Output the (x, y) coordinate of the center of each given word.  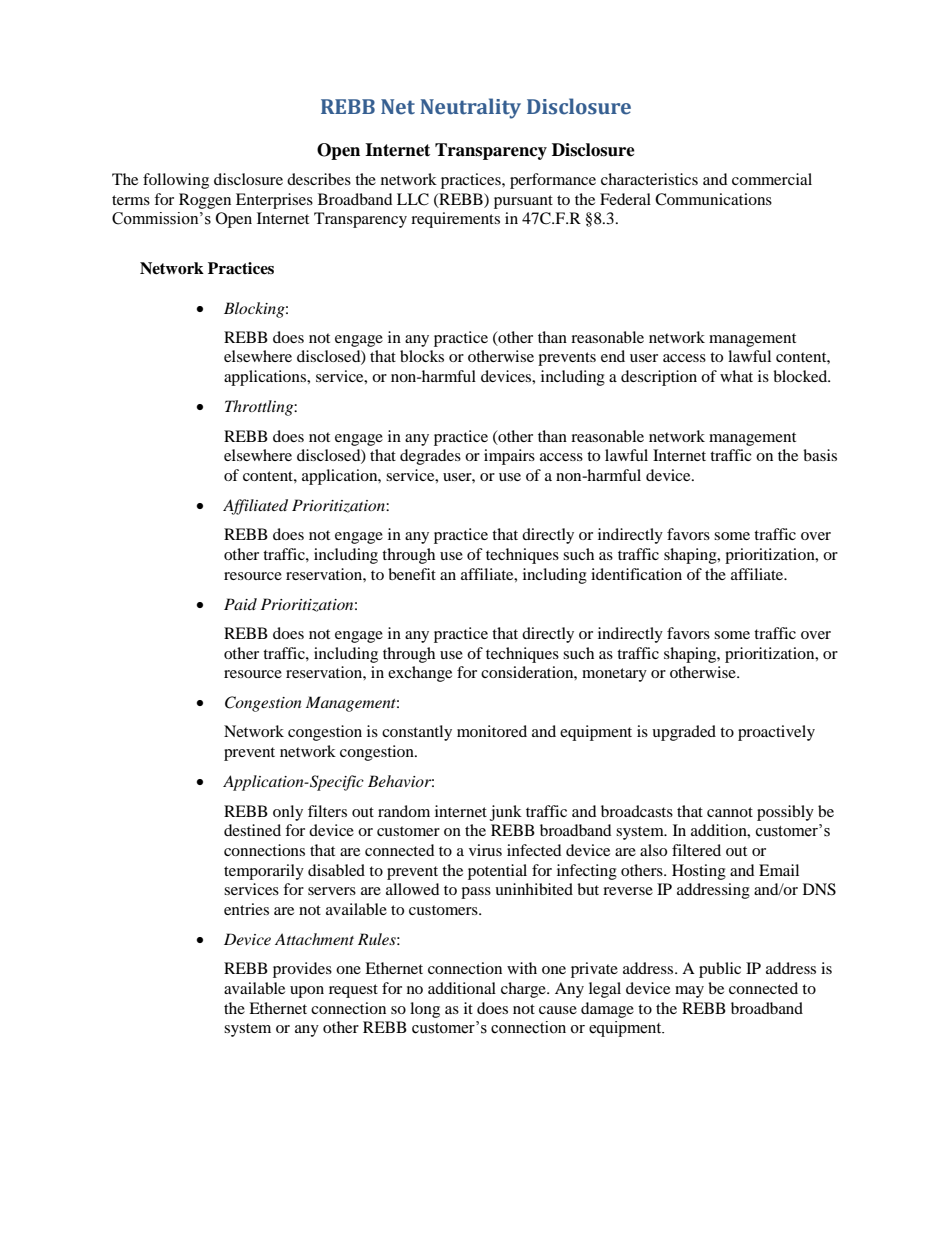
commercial (772, 179)
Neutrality (470, 108)
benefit (412, 574)
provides (302, 970)
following (176, 181)
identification (636, 574)
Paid (240, 604)
